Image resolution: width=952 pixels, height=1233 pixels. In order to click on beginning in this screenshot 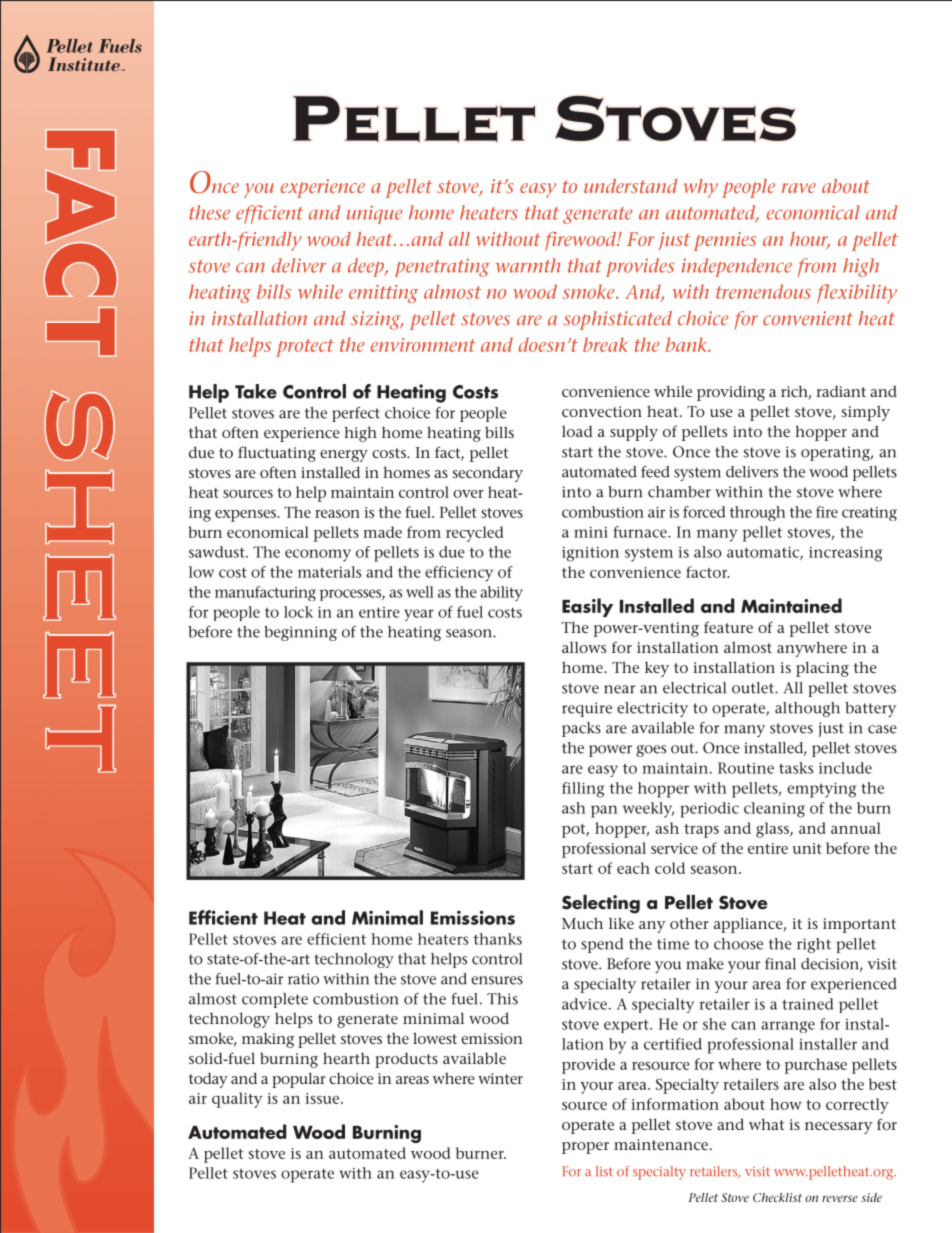, I will do `click(300, 633)`.
